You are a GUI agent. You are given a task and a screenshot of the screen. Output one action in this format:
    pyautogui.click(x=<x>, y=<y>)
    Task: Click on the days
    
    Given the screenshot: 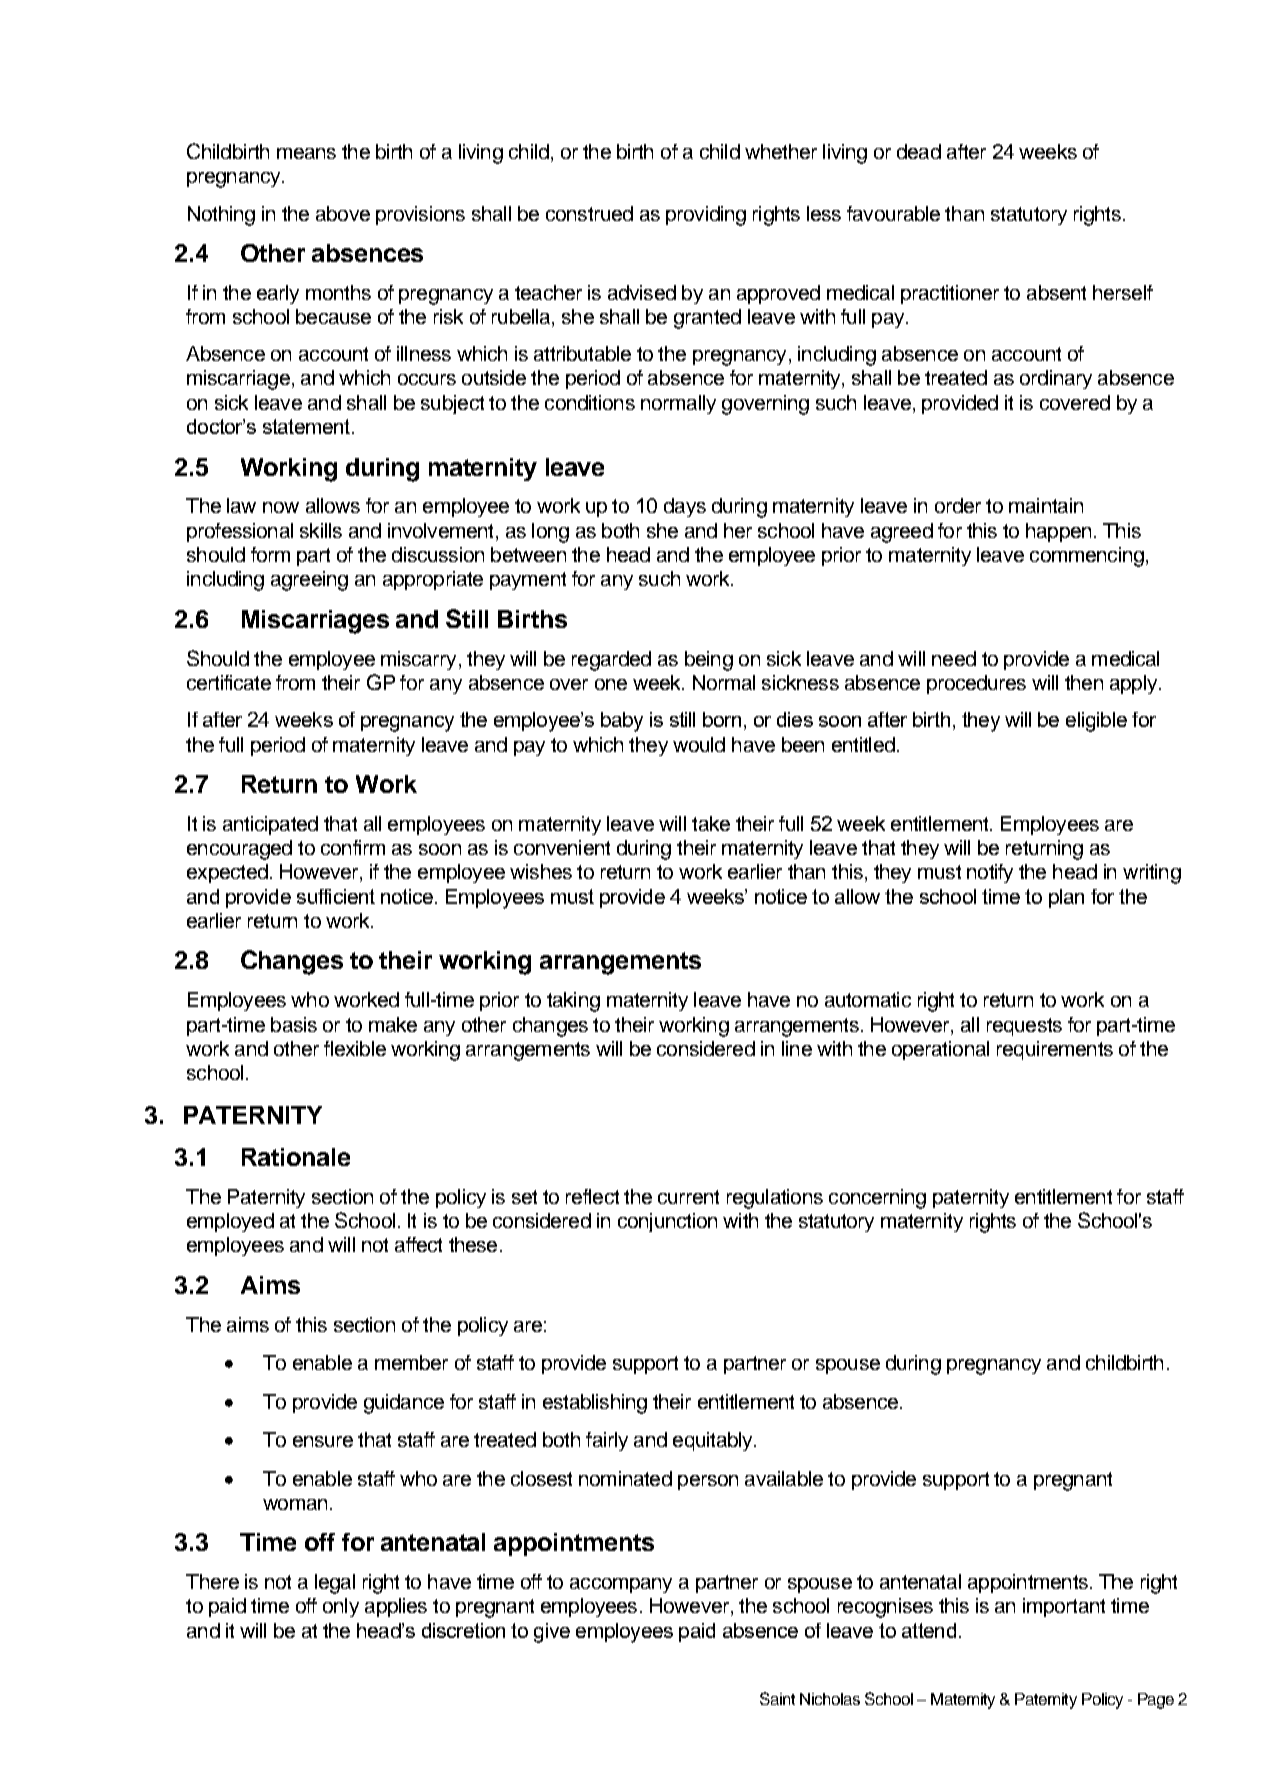 What is the action you would take?
    pyautogui.click(x=685, y=507)
